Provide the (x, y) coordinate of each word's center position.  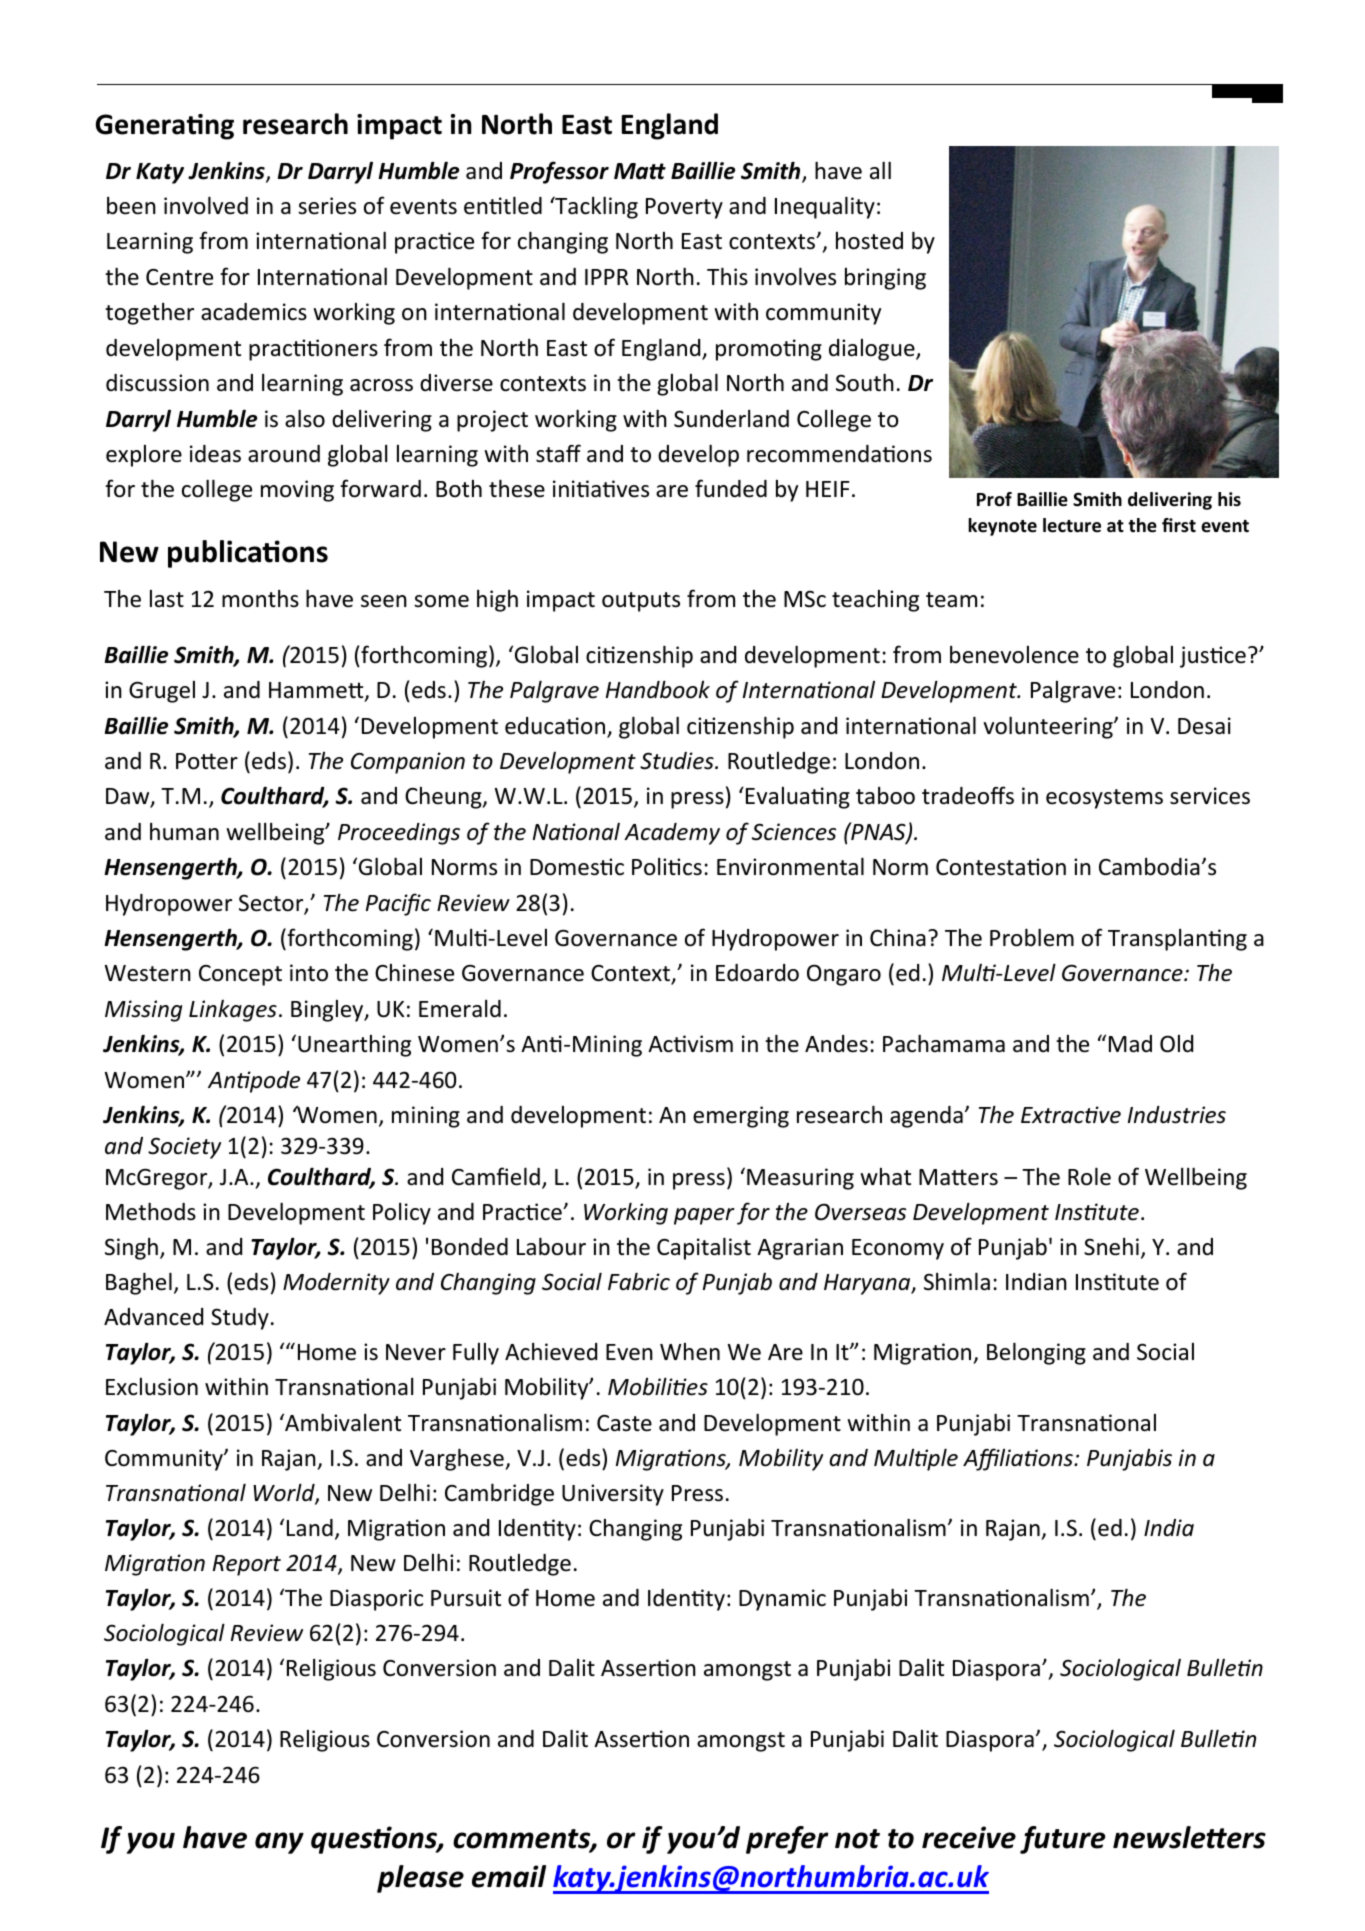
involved (206, 205)
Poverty (684, 208)
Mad (1130, 1044)
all (880, 170)
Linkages (233, 1011)
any (279, 1843)
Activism (690, 1044)
